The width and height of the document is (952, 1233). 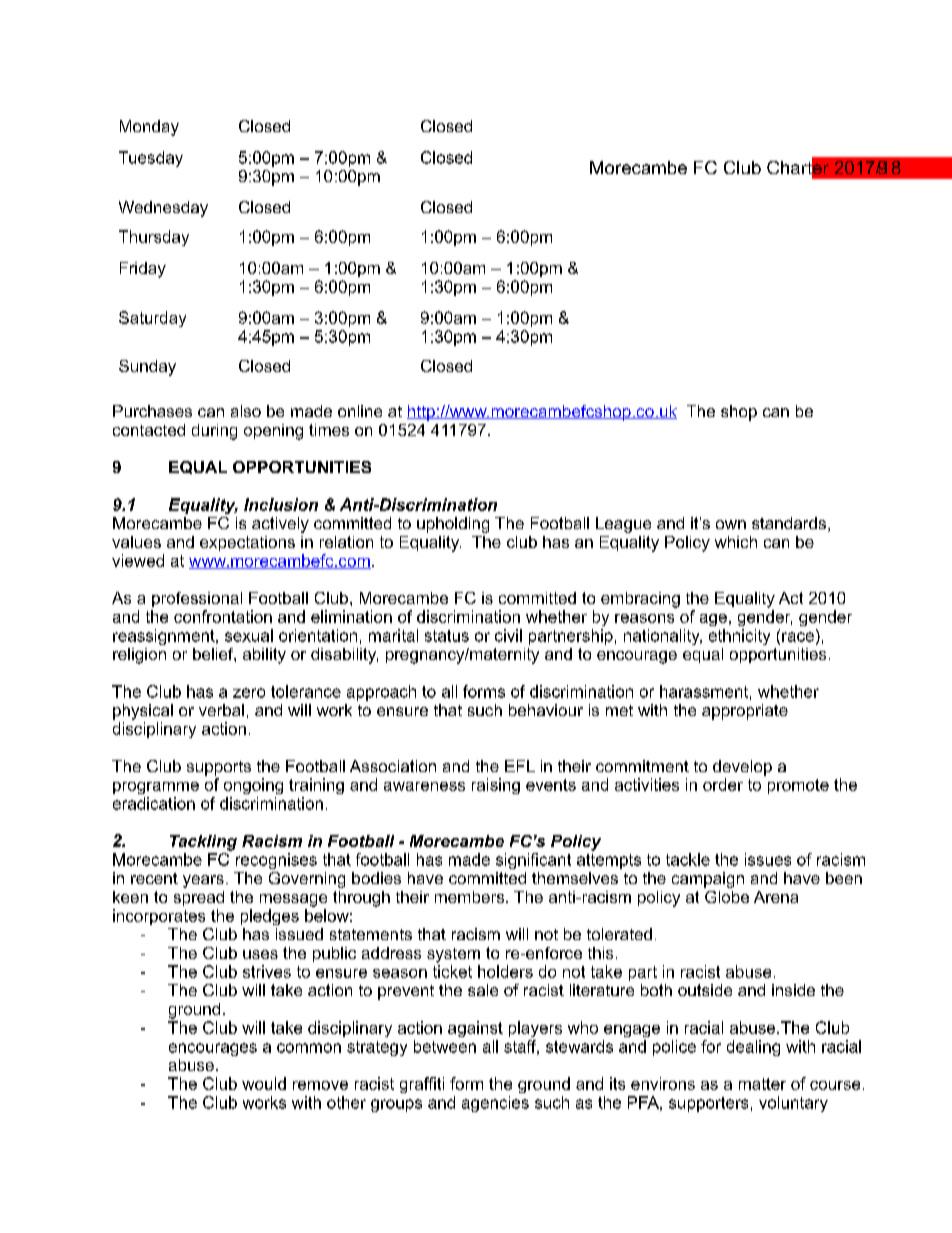 What do you see at coordinates (739, 637) in the document?
I see `ethnicity` at bounding box center [739, 637].
